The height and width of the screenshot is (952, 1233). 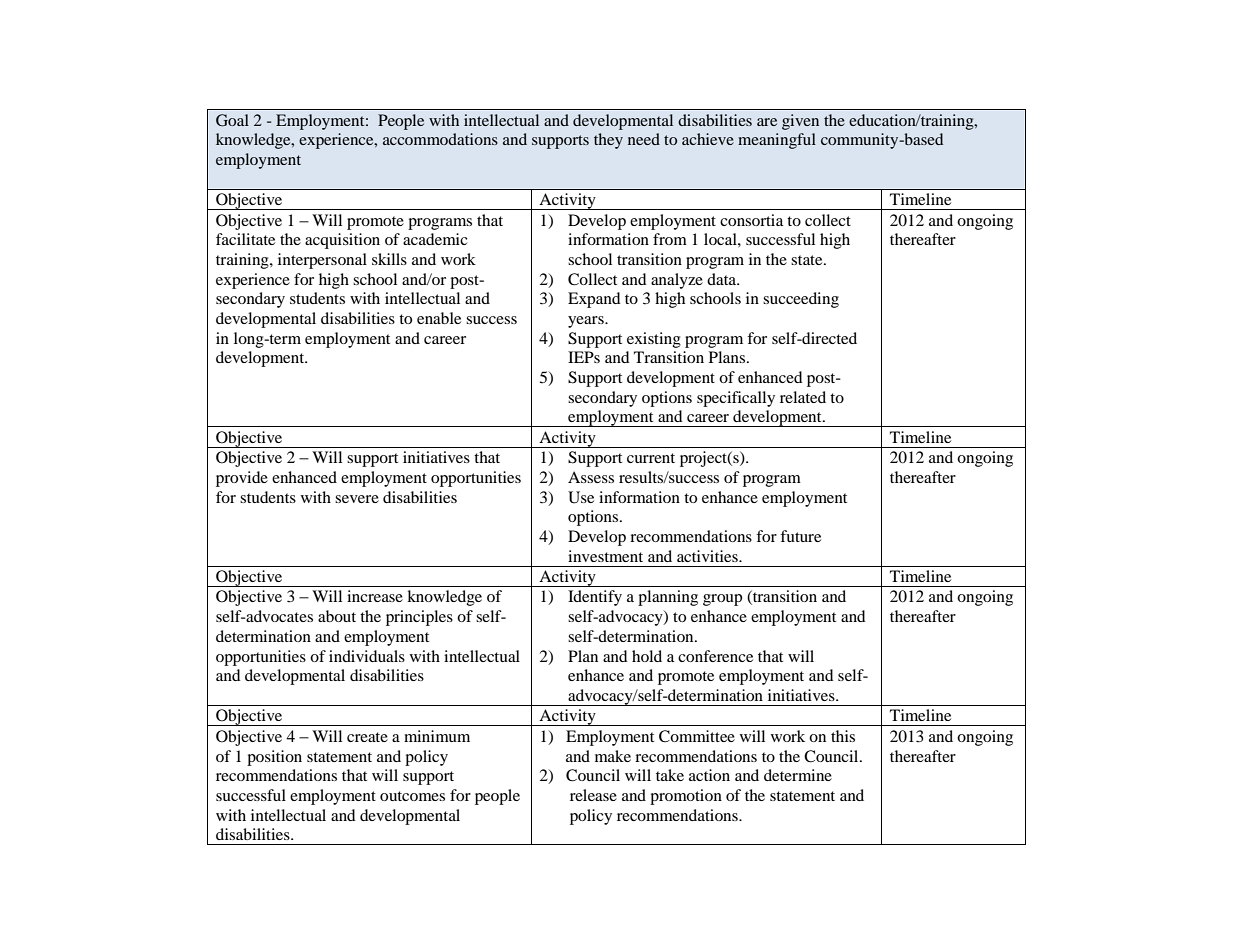 I want to click on release, so click(x=593, y=795).
